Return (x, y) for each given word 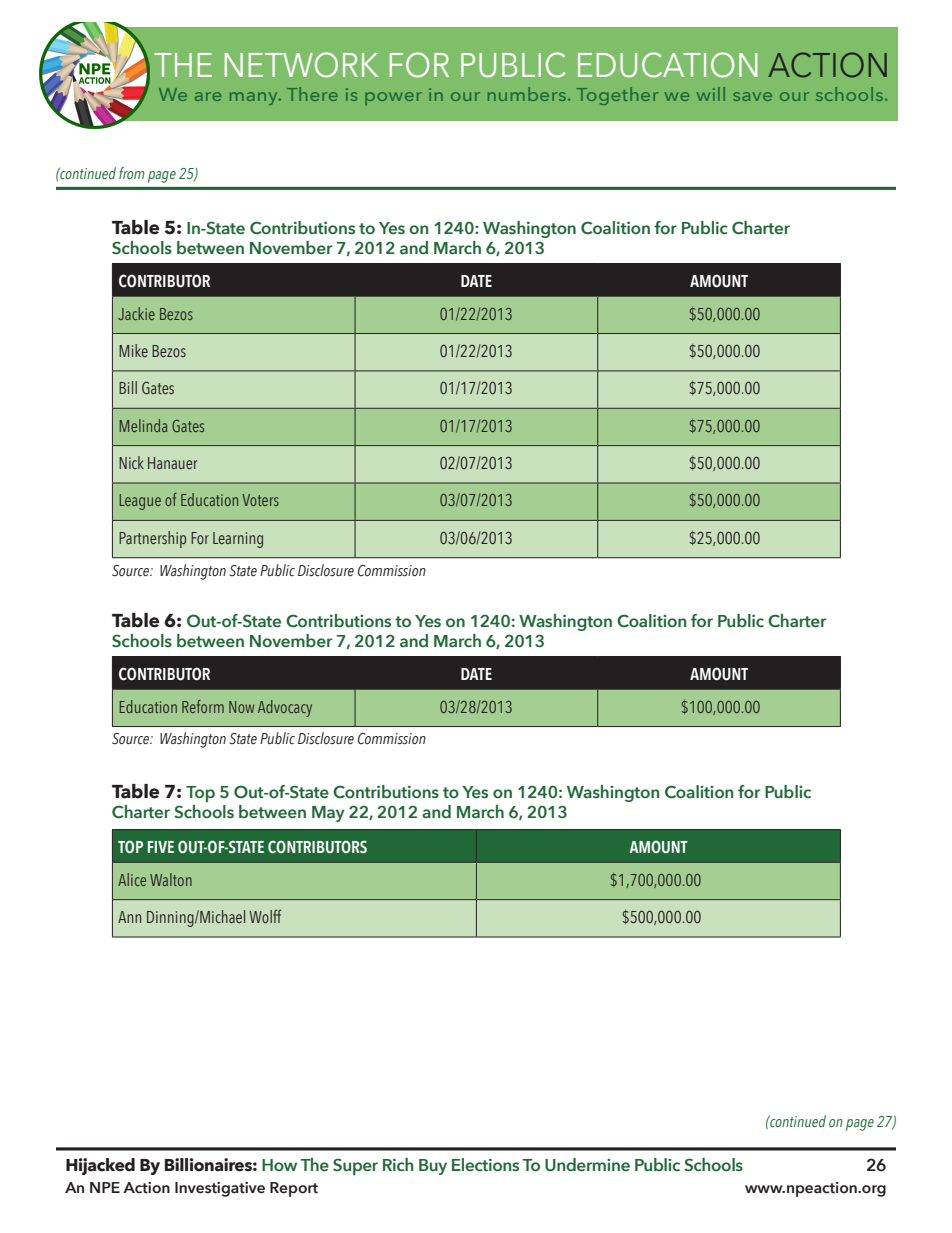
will (711, 94)
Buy (433, 1167)
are (208, 96)
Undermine (587, 1165)
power (393, 98)
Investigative (220, 1189)
